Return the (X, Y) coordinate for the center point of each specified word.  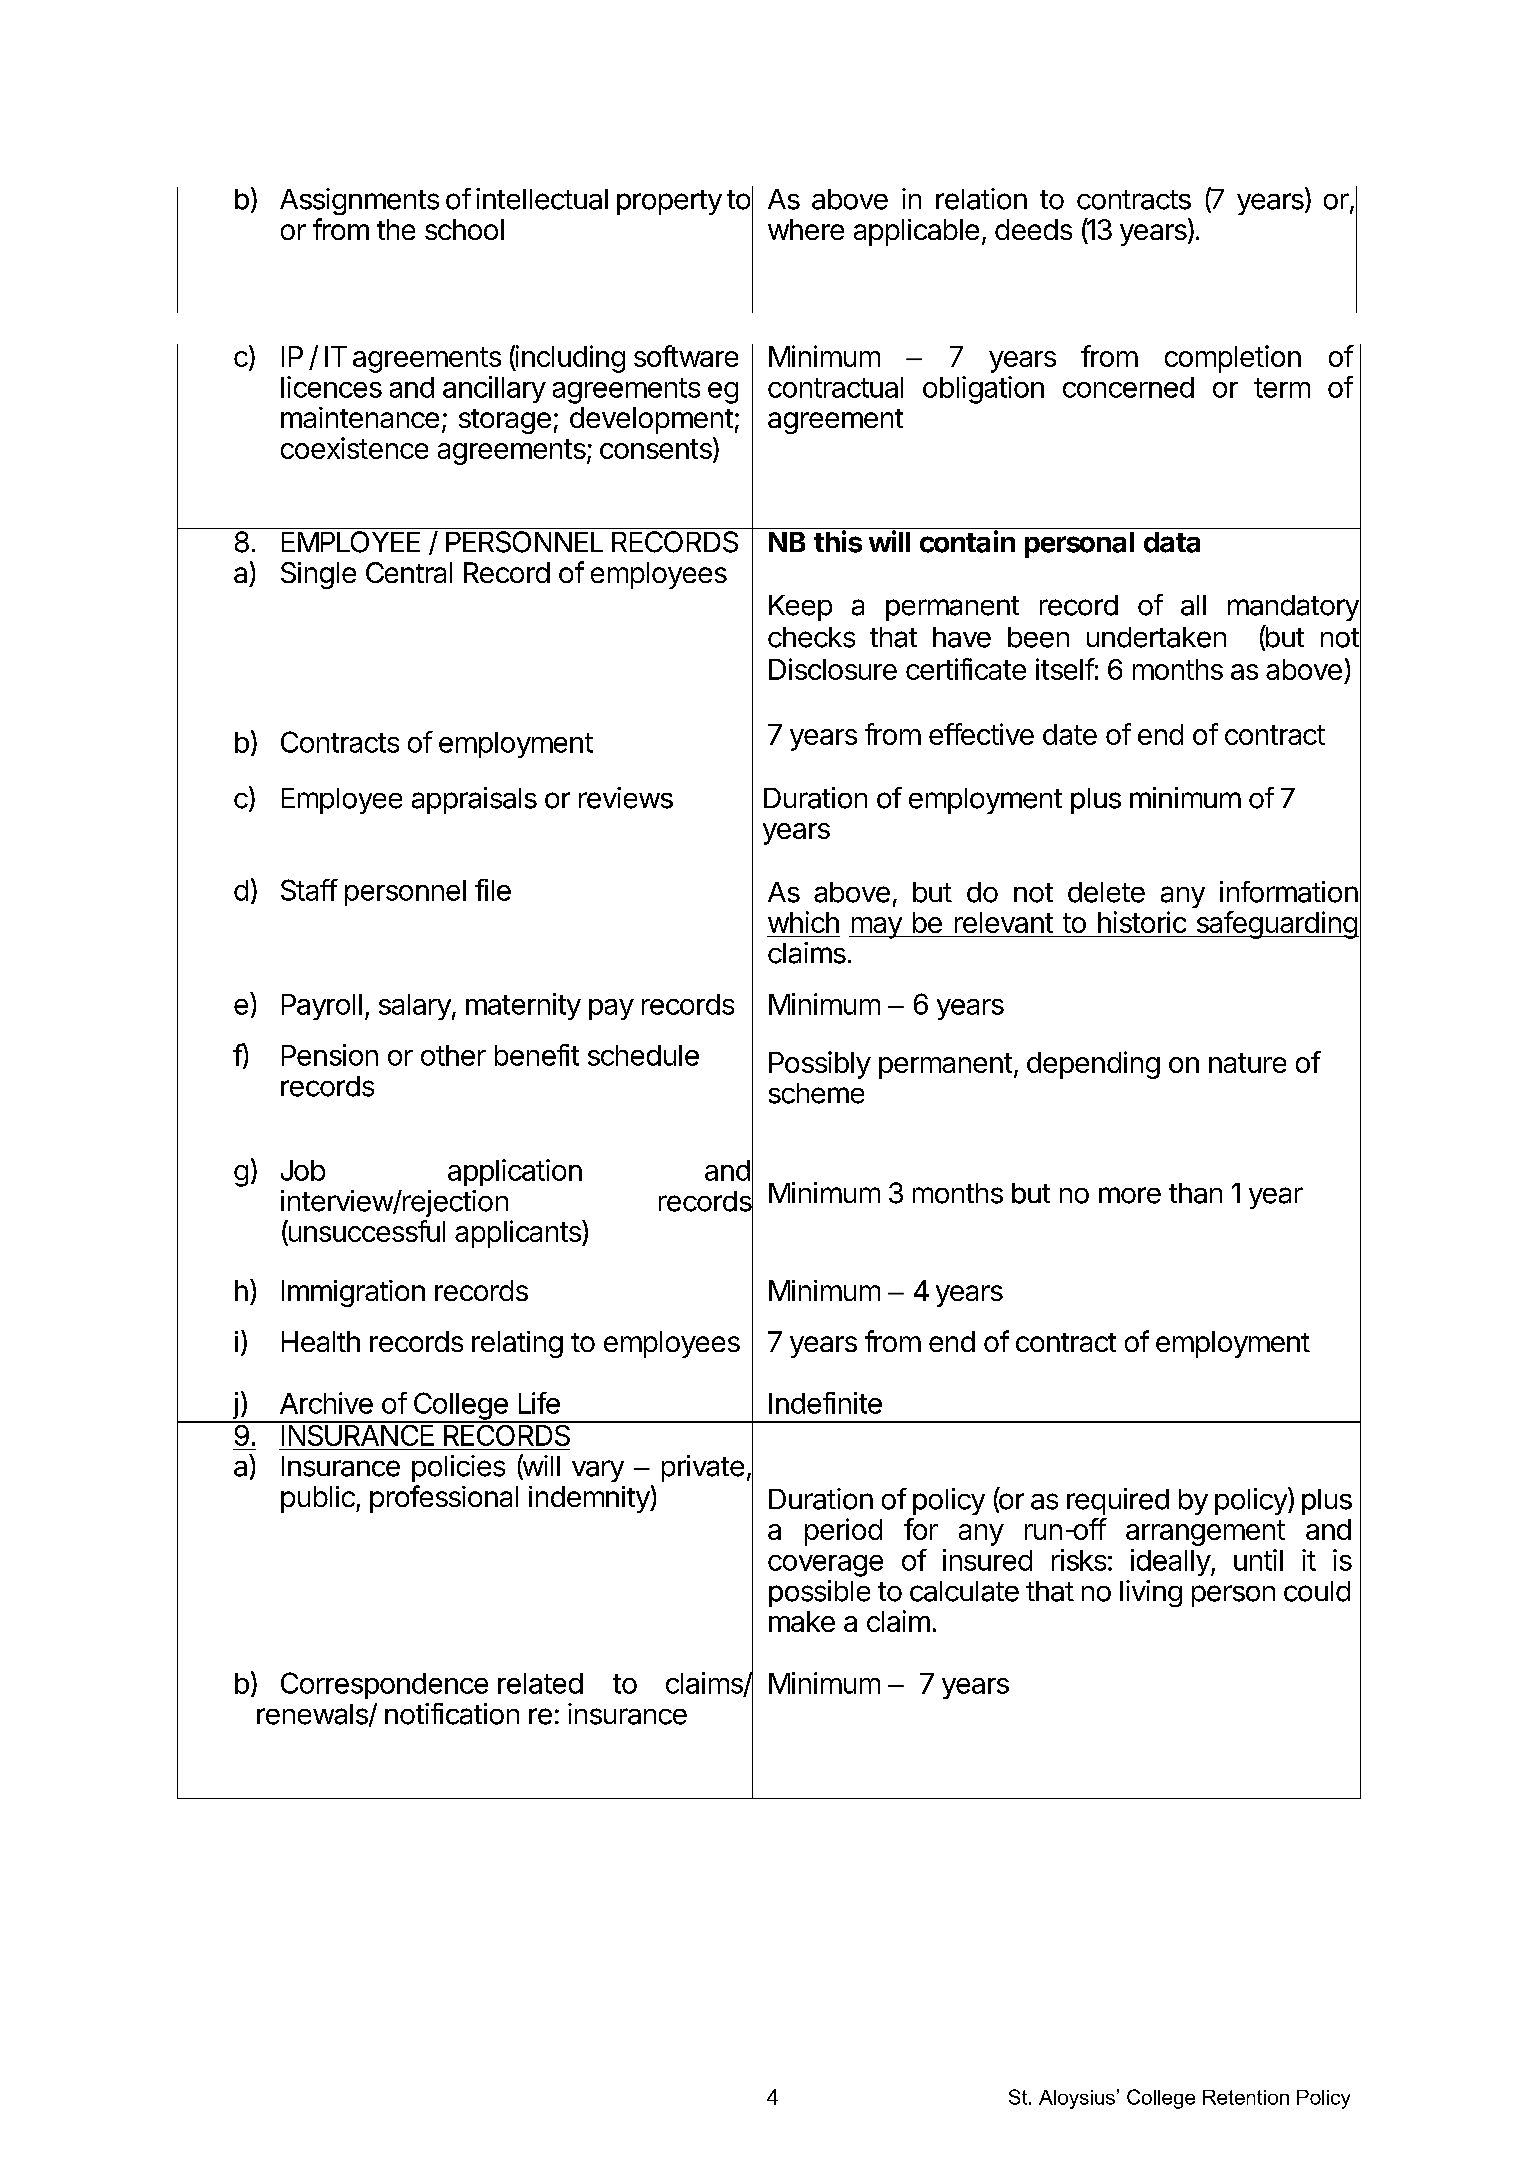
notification (452, 1714)
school (464, 229)
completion (1233, 359)
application (515, 1172)
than (1195, 1193)
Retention (1246, 2097)
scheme (816, 1093)
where (806, 229)
